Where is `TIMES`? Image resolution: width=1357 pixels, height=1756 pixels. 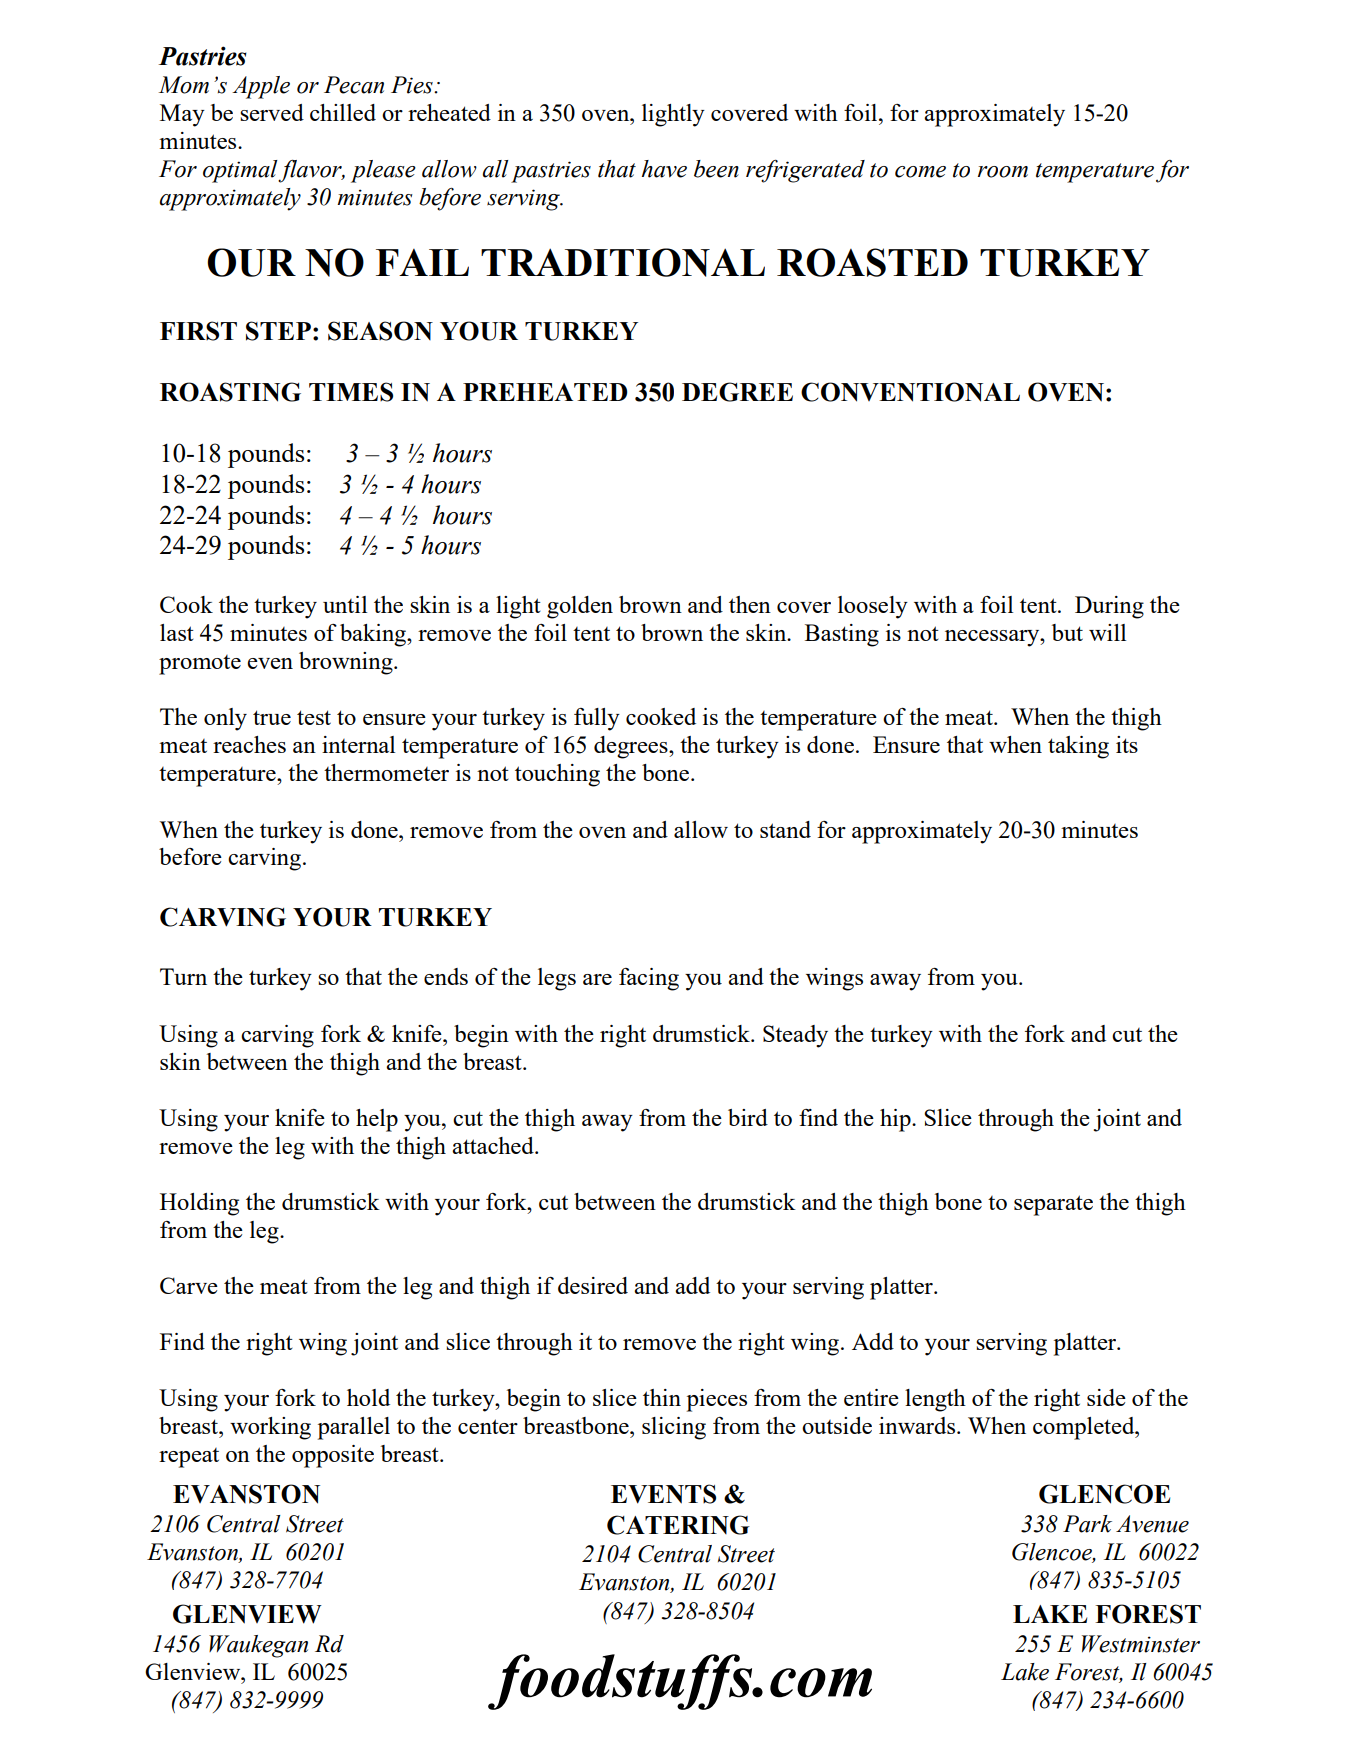
TIMES is located at coordinates (351, 392).
